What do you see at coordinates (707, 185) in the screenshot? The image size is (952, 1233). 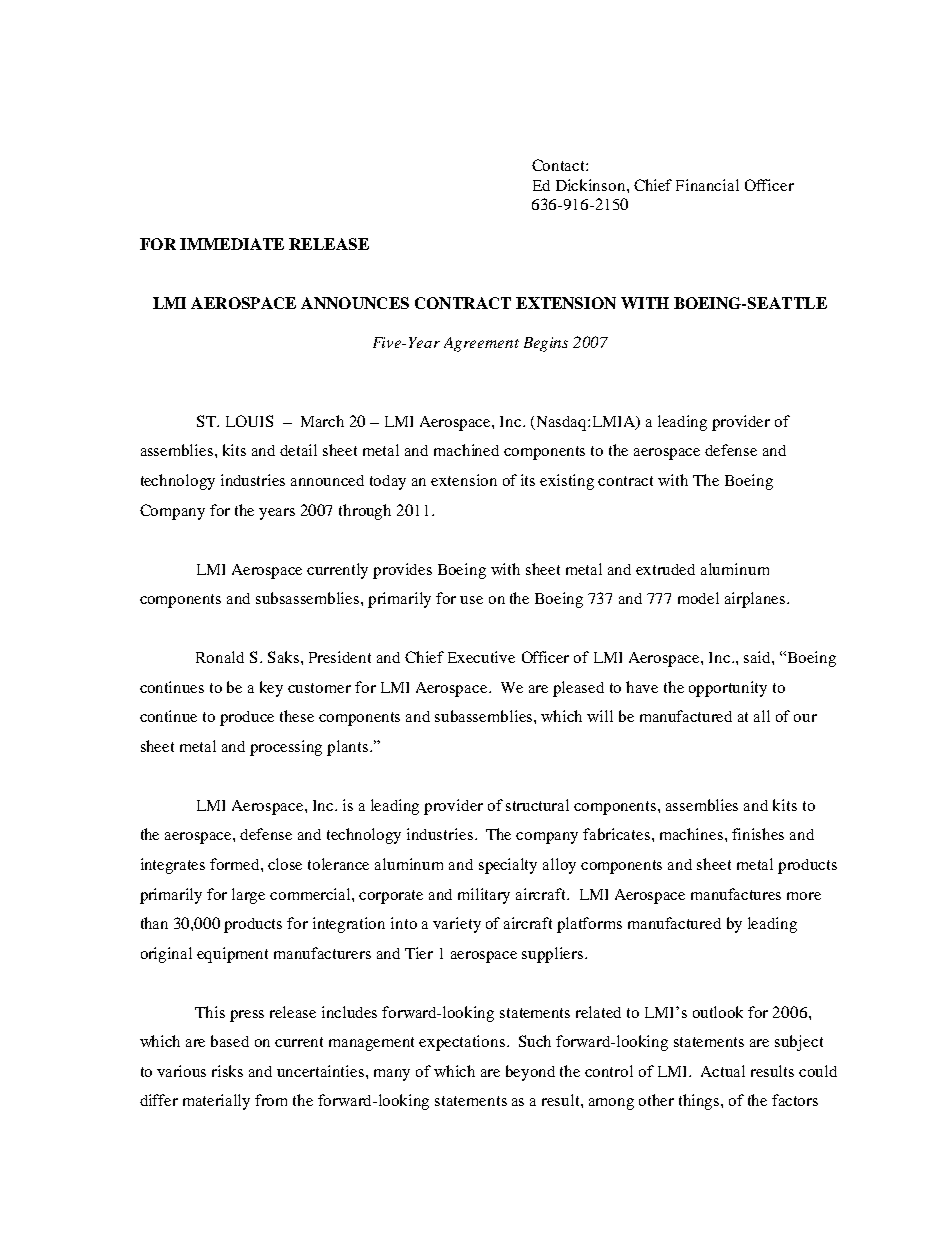 I see `Financial` at bounding box center [707, 185].
